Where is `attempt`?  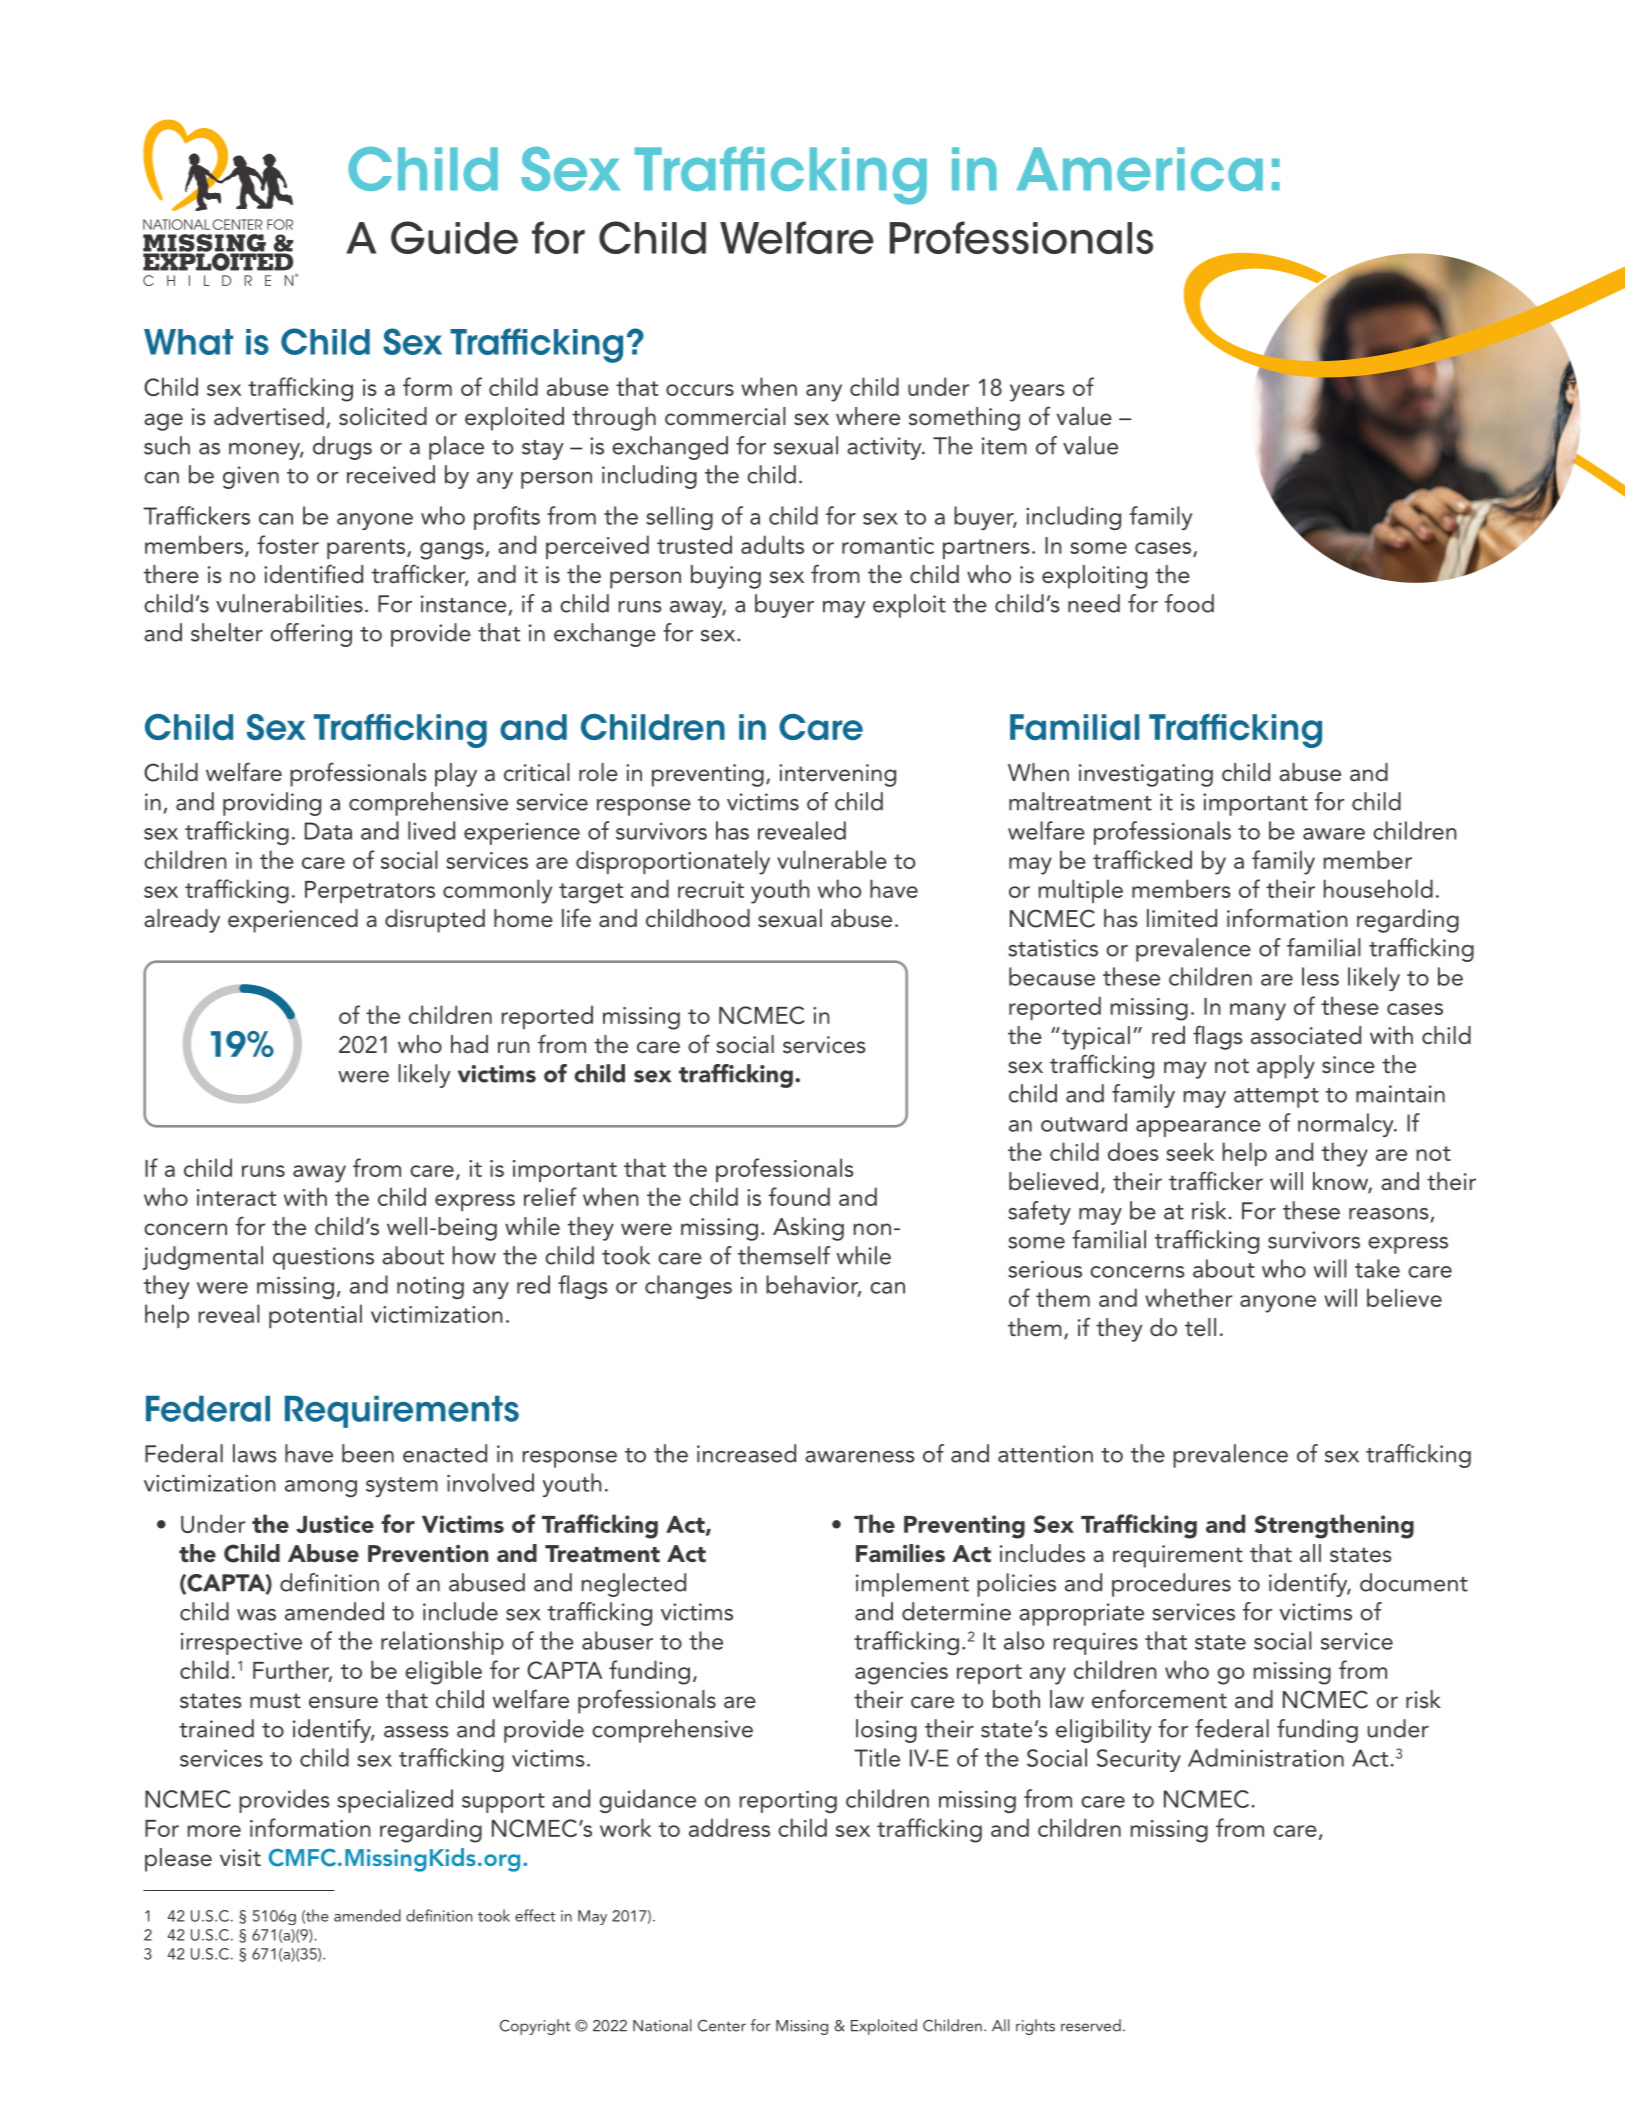 attempt is located at coordinates (1276, 1098).
